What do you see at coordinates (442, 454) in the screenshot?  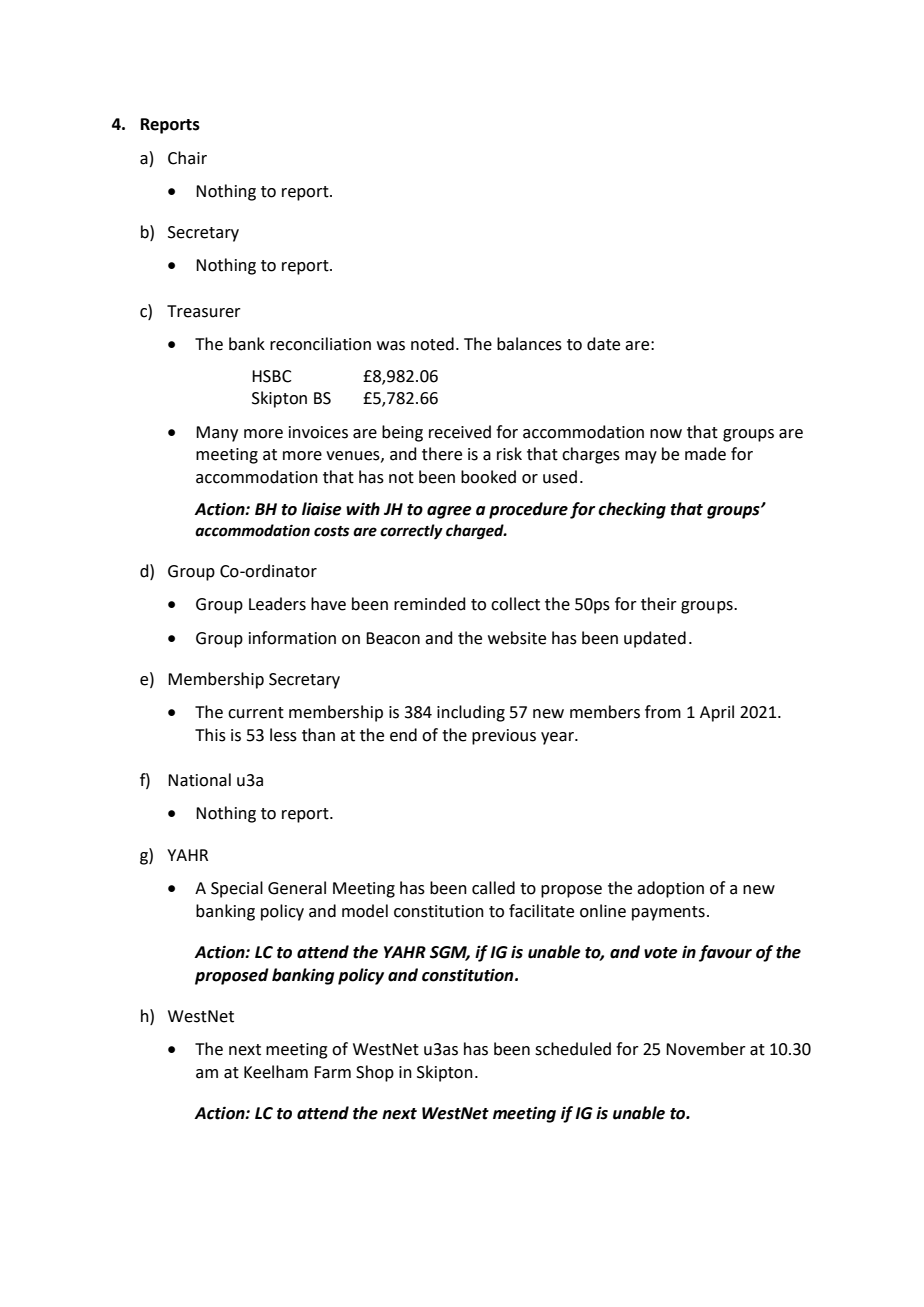 I see `there` at bounding box center [442, 454].
